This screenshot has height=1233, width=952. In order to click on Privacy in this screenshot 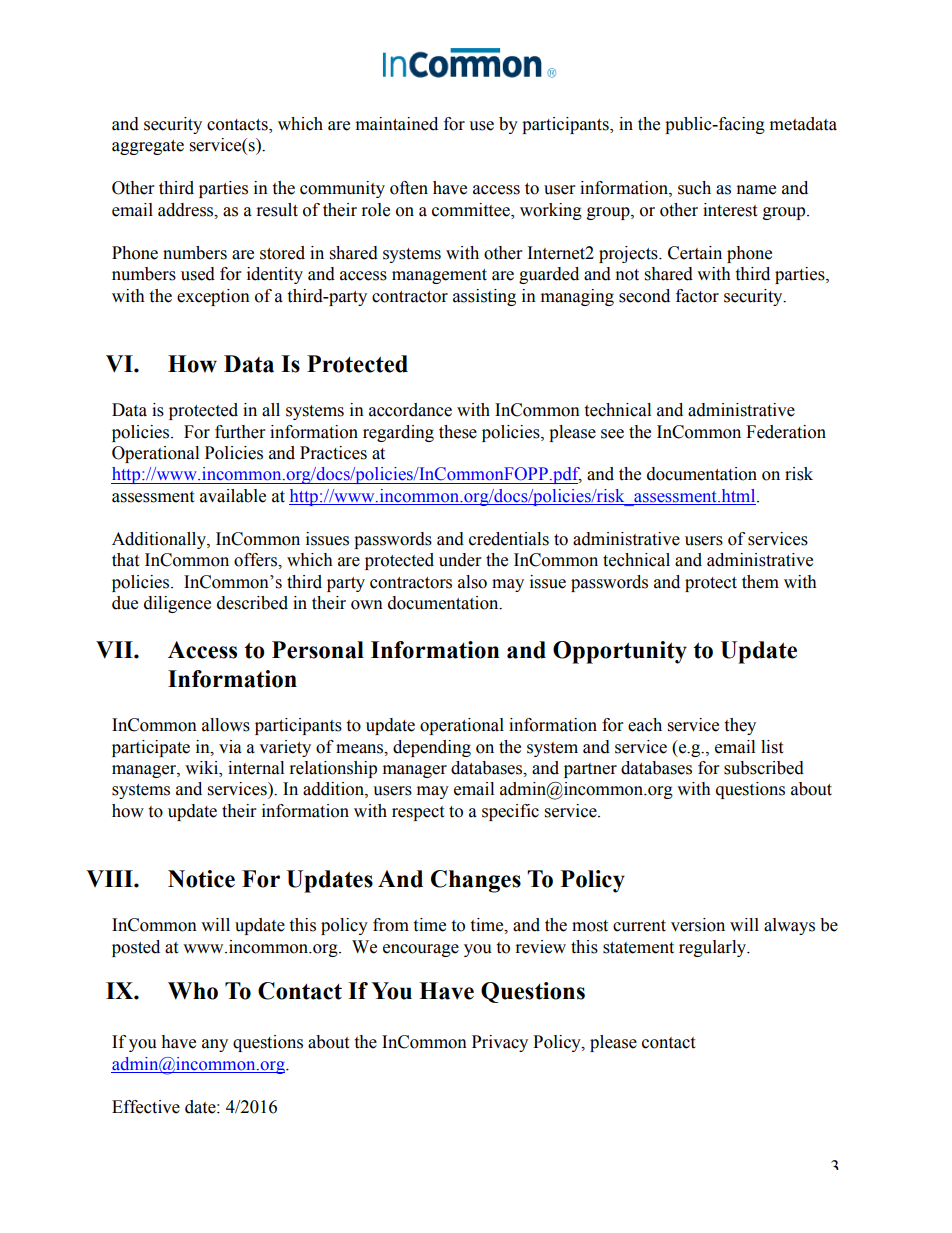, I will do `click(500, 1043)`.
